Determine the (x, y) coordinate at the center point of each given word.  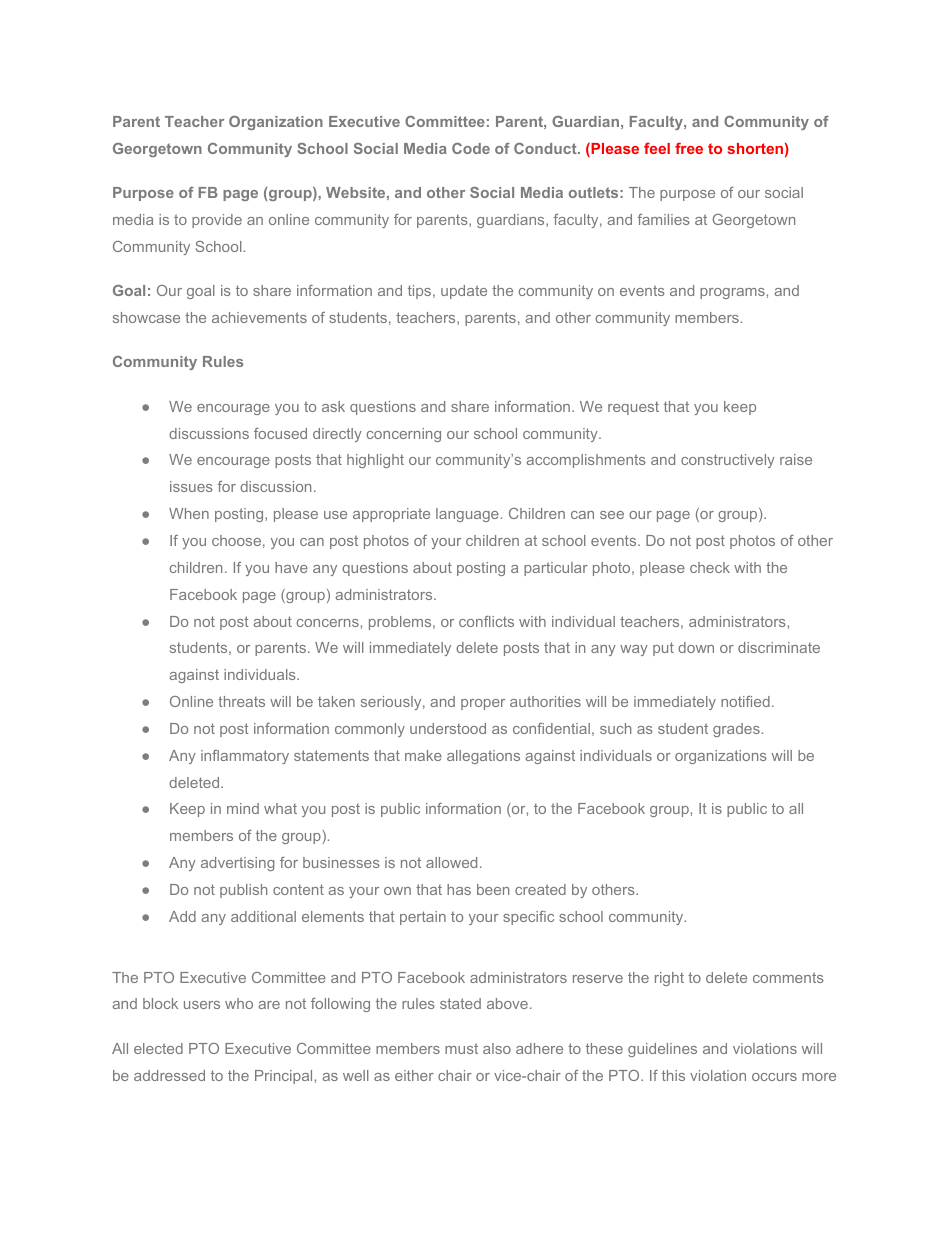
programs (733, 293)
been (493, 889)
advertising (237, 864)
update (464, 292)
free (689, 148)
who (239, 1003)
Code (471, 148)
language (467, 515)
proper (483, 704)
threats (241, 701)
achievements (259, 317)
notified (745, 701)
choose (236, 540)
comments (788, 977)
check (710, 567)
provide (217, 221)
